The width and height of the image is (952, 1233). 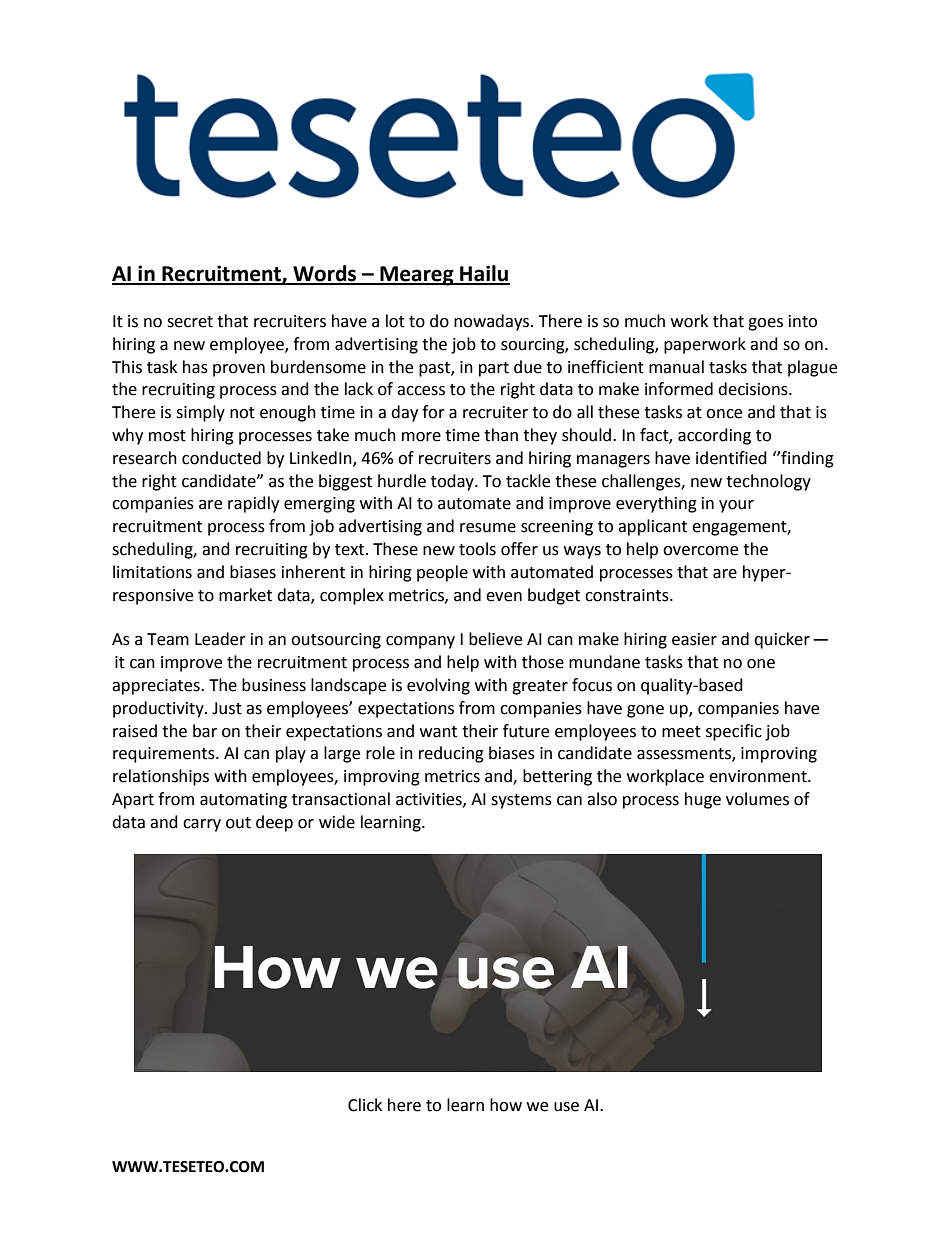 I want to click on specific, so click(x=734, y=732).
